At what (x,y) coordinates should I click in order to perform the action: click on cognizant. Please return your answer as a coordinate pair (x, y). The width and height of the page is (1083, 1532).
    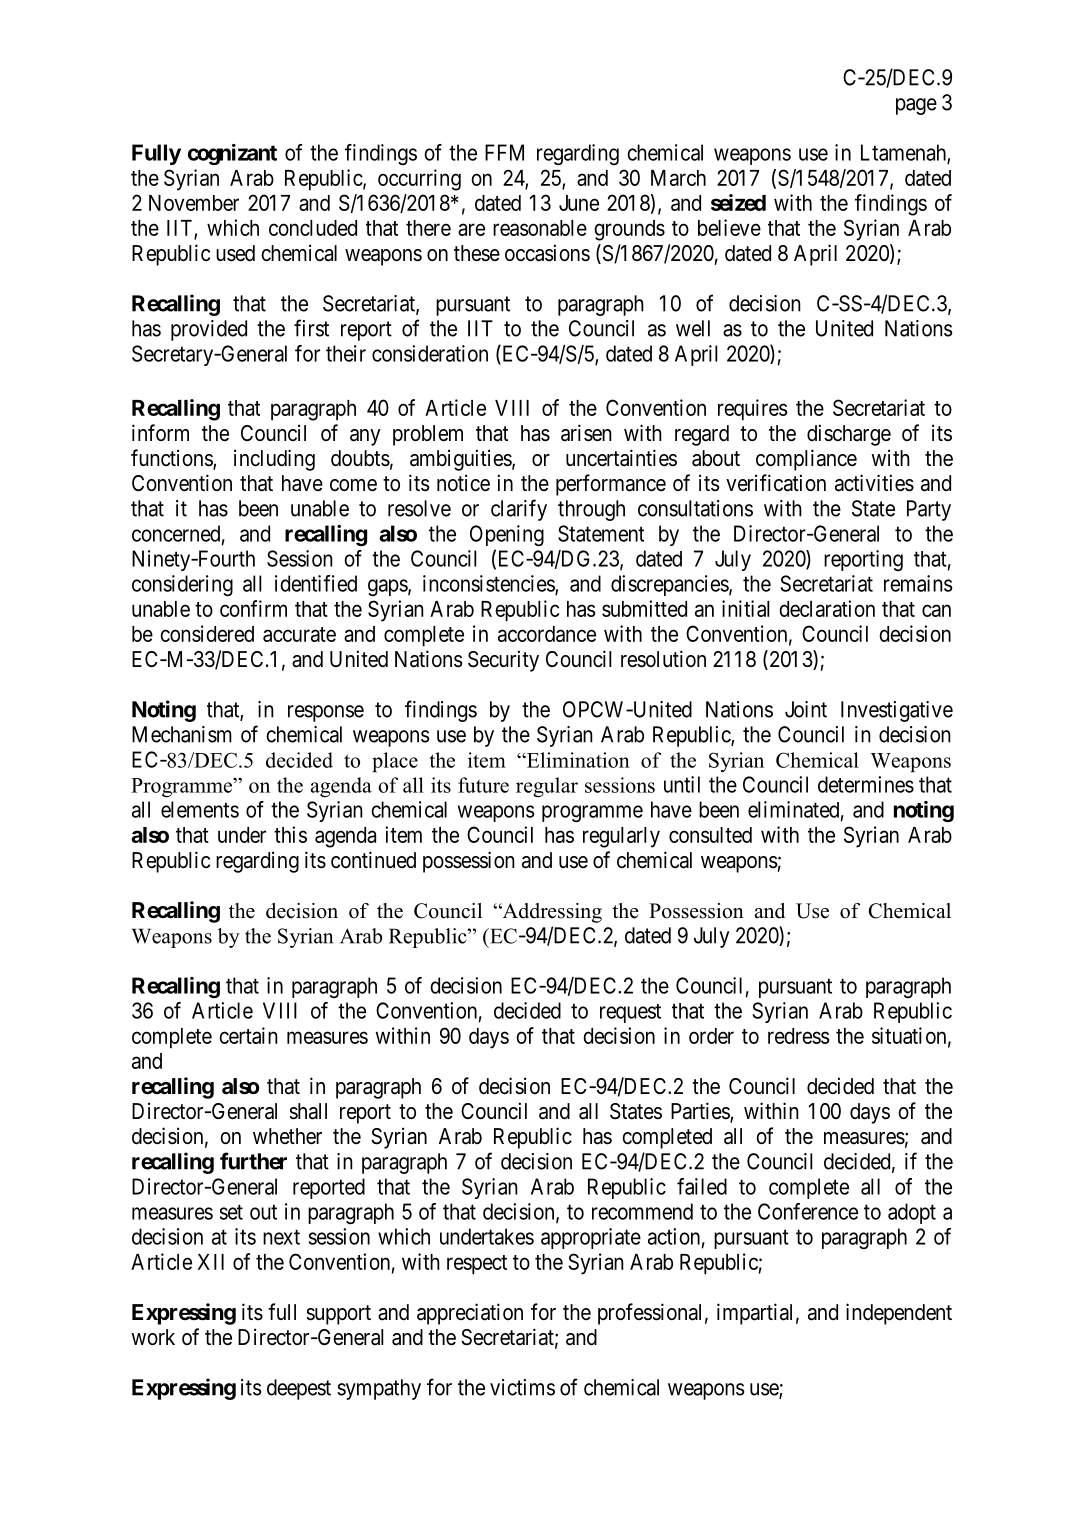
    Looking at the image, I should click on (232, 154).
